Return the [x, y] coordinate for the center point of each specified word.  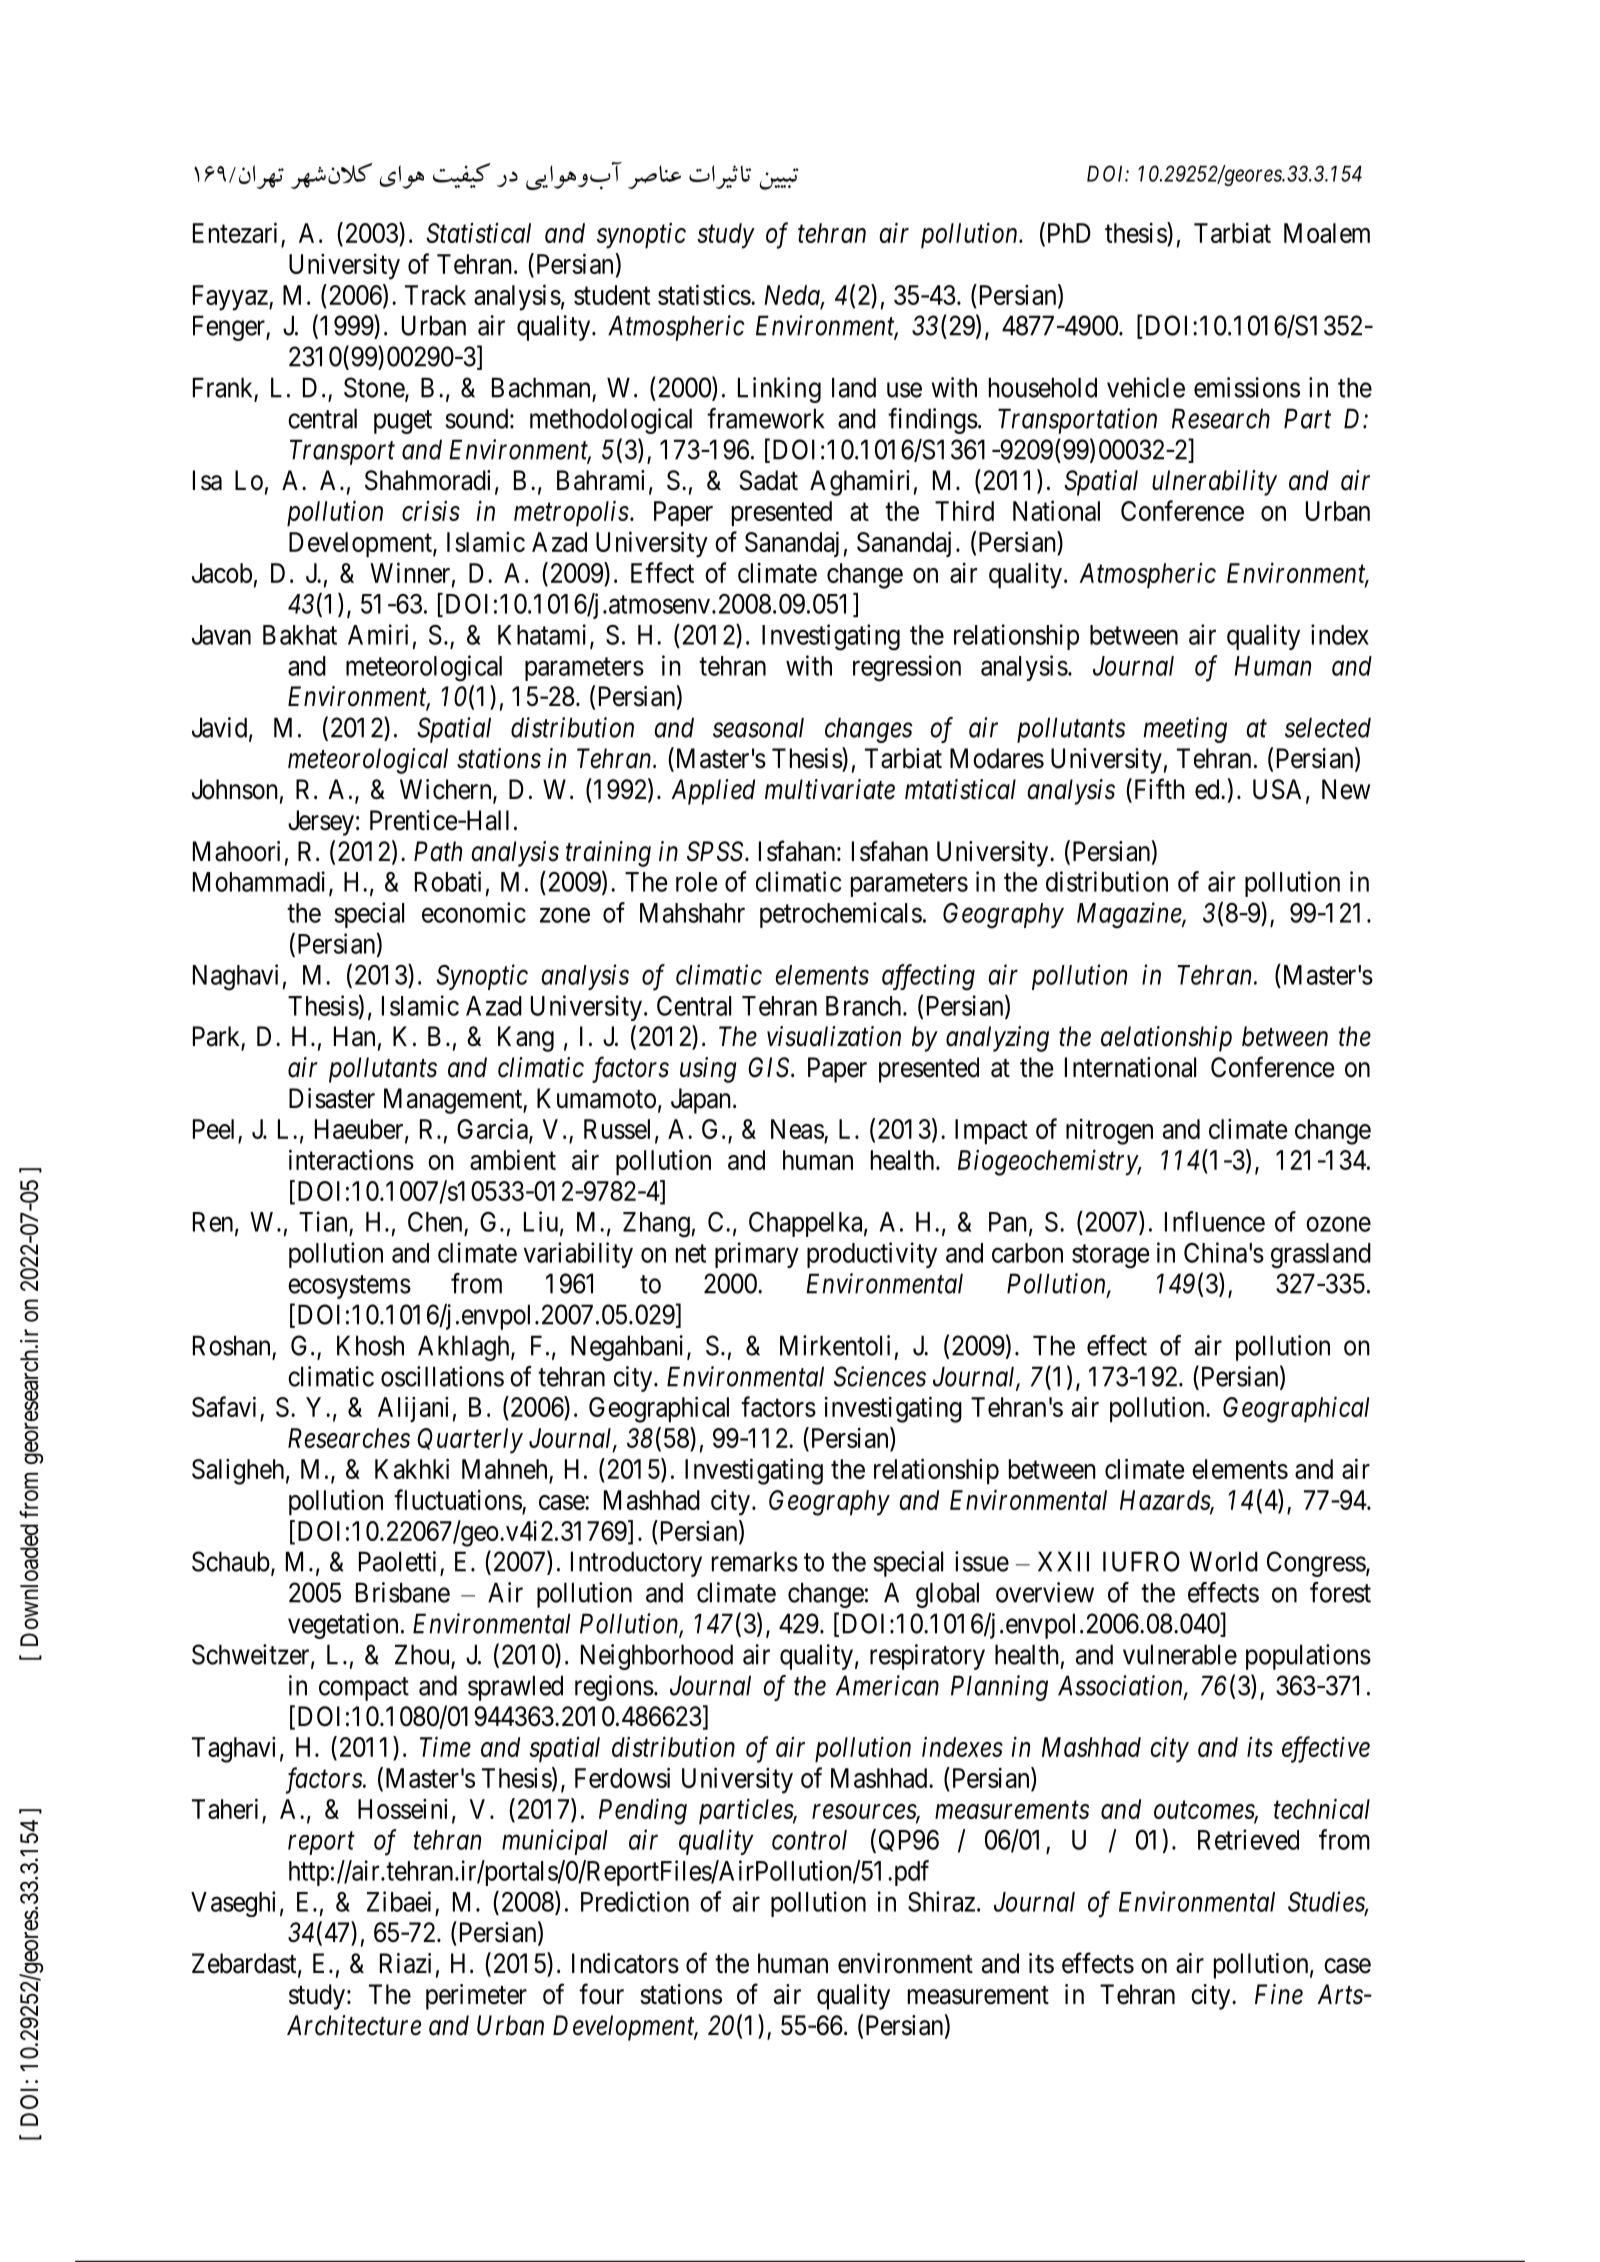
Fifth [1158, 790]
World [1223, 1561]
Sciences [880, 1376]
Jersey [321, 823]
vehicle [1146, 387]
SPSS [716, 851]
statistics [704, 294]
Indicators [625, 1963]
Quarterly [470, 1441]
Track [435, 295]
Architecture [354, 2025]
